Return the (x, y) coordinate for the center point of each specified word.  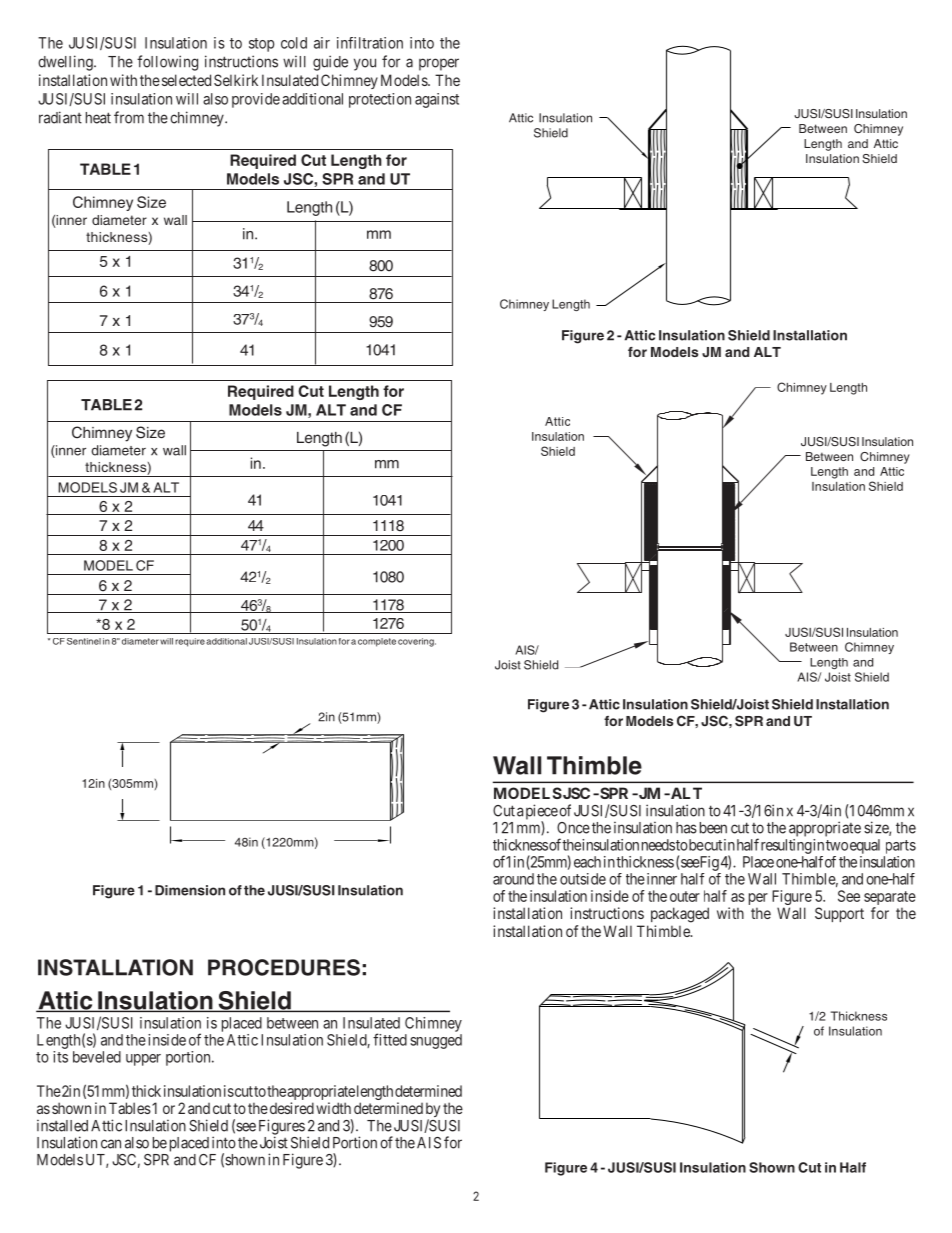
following (167, 63)
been (713, 828)
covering (417, 642)
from (129, 117)
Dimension (190, 890)
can (111, 1144)
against (437, 100)
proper (439, 64)
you (365, 64)
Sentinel (84, 641)
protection (380, 100)
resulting (786, 846)
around (513, 879)
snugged (436, 1041)
